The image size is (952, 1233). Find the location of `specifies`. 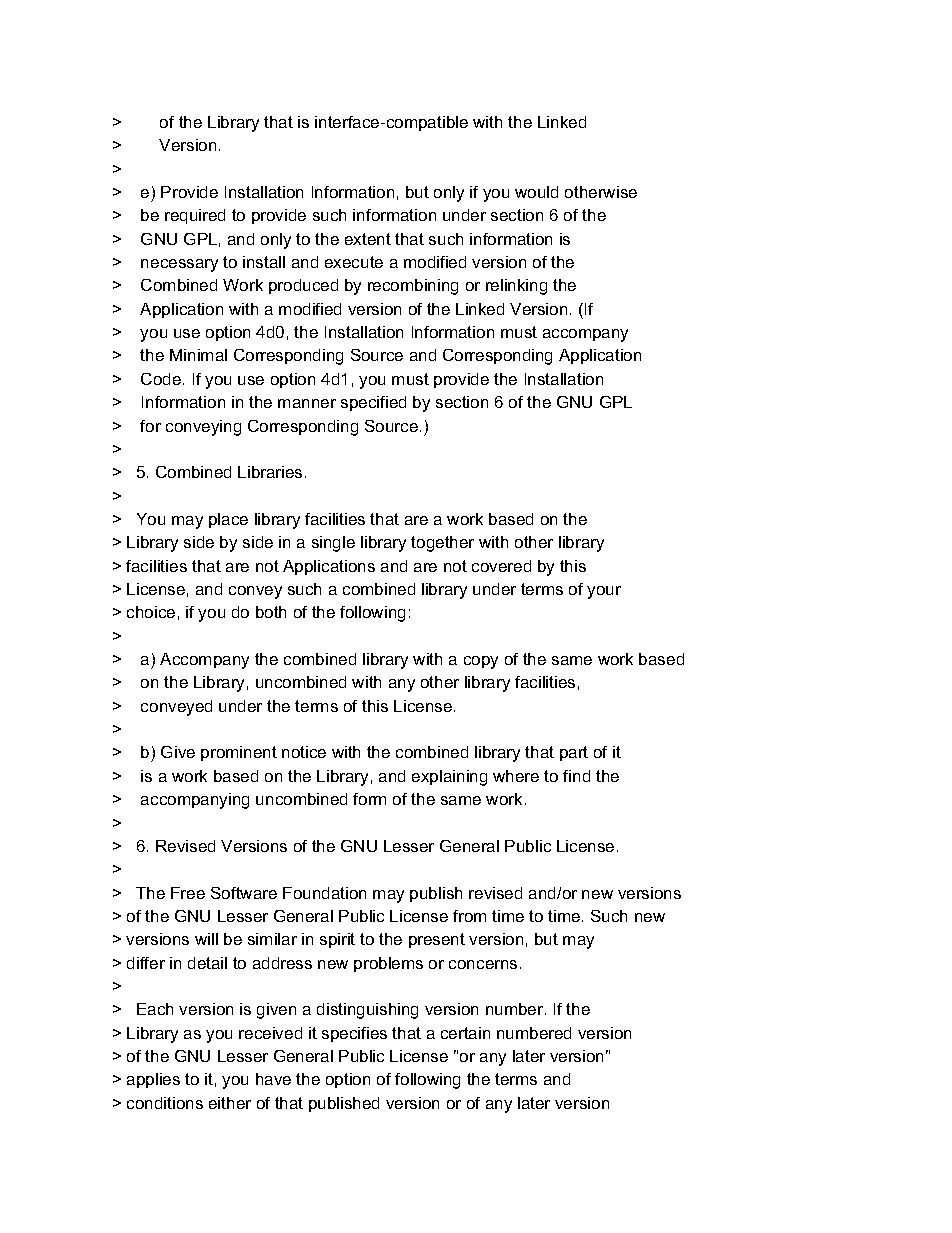

specifies is located at coordinates (354, 1034).
